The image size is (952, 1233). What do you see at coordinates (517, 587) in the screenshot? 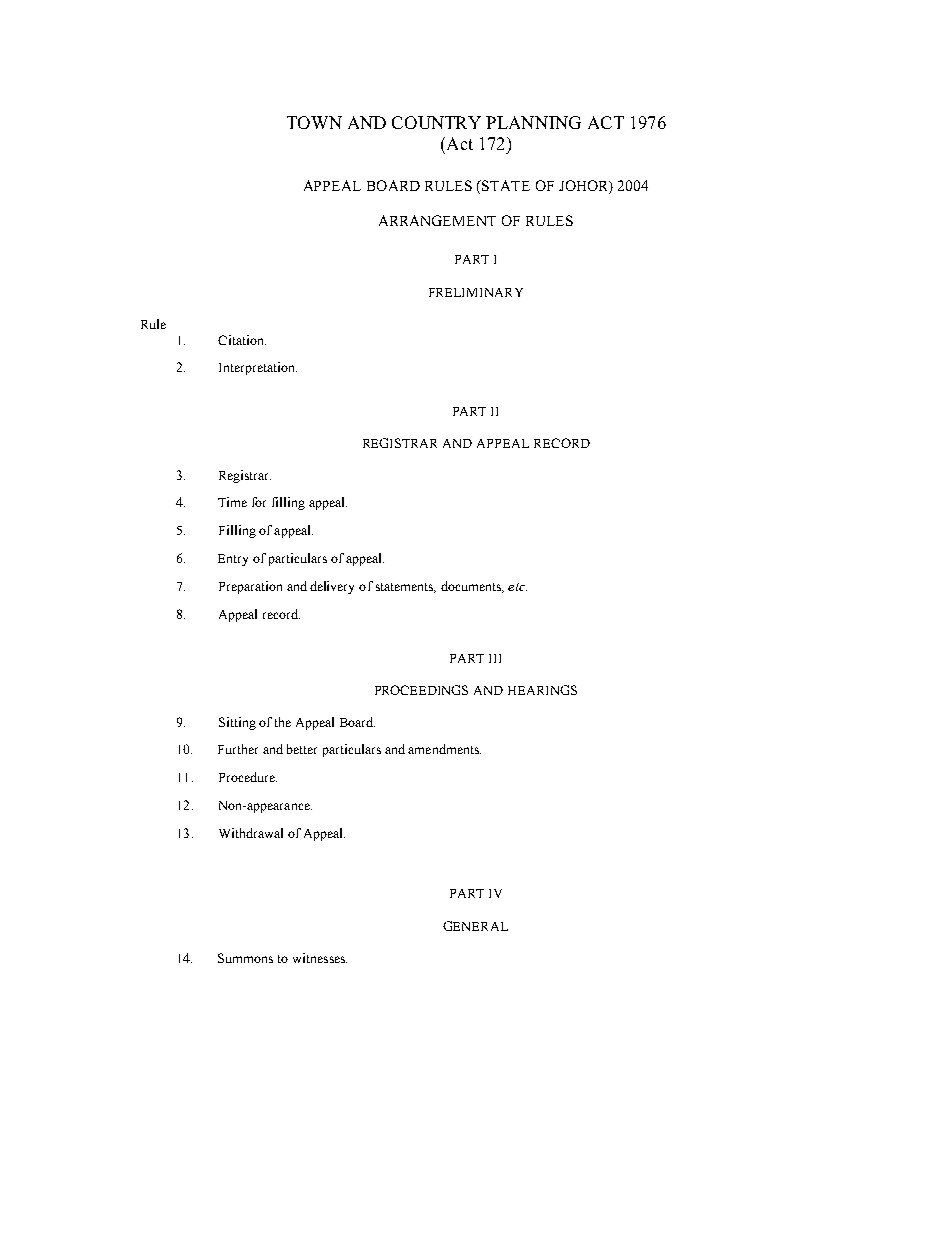
I see `etc` at bounding box center [517, 587].
